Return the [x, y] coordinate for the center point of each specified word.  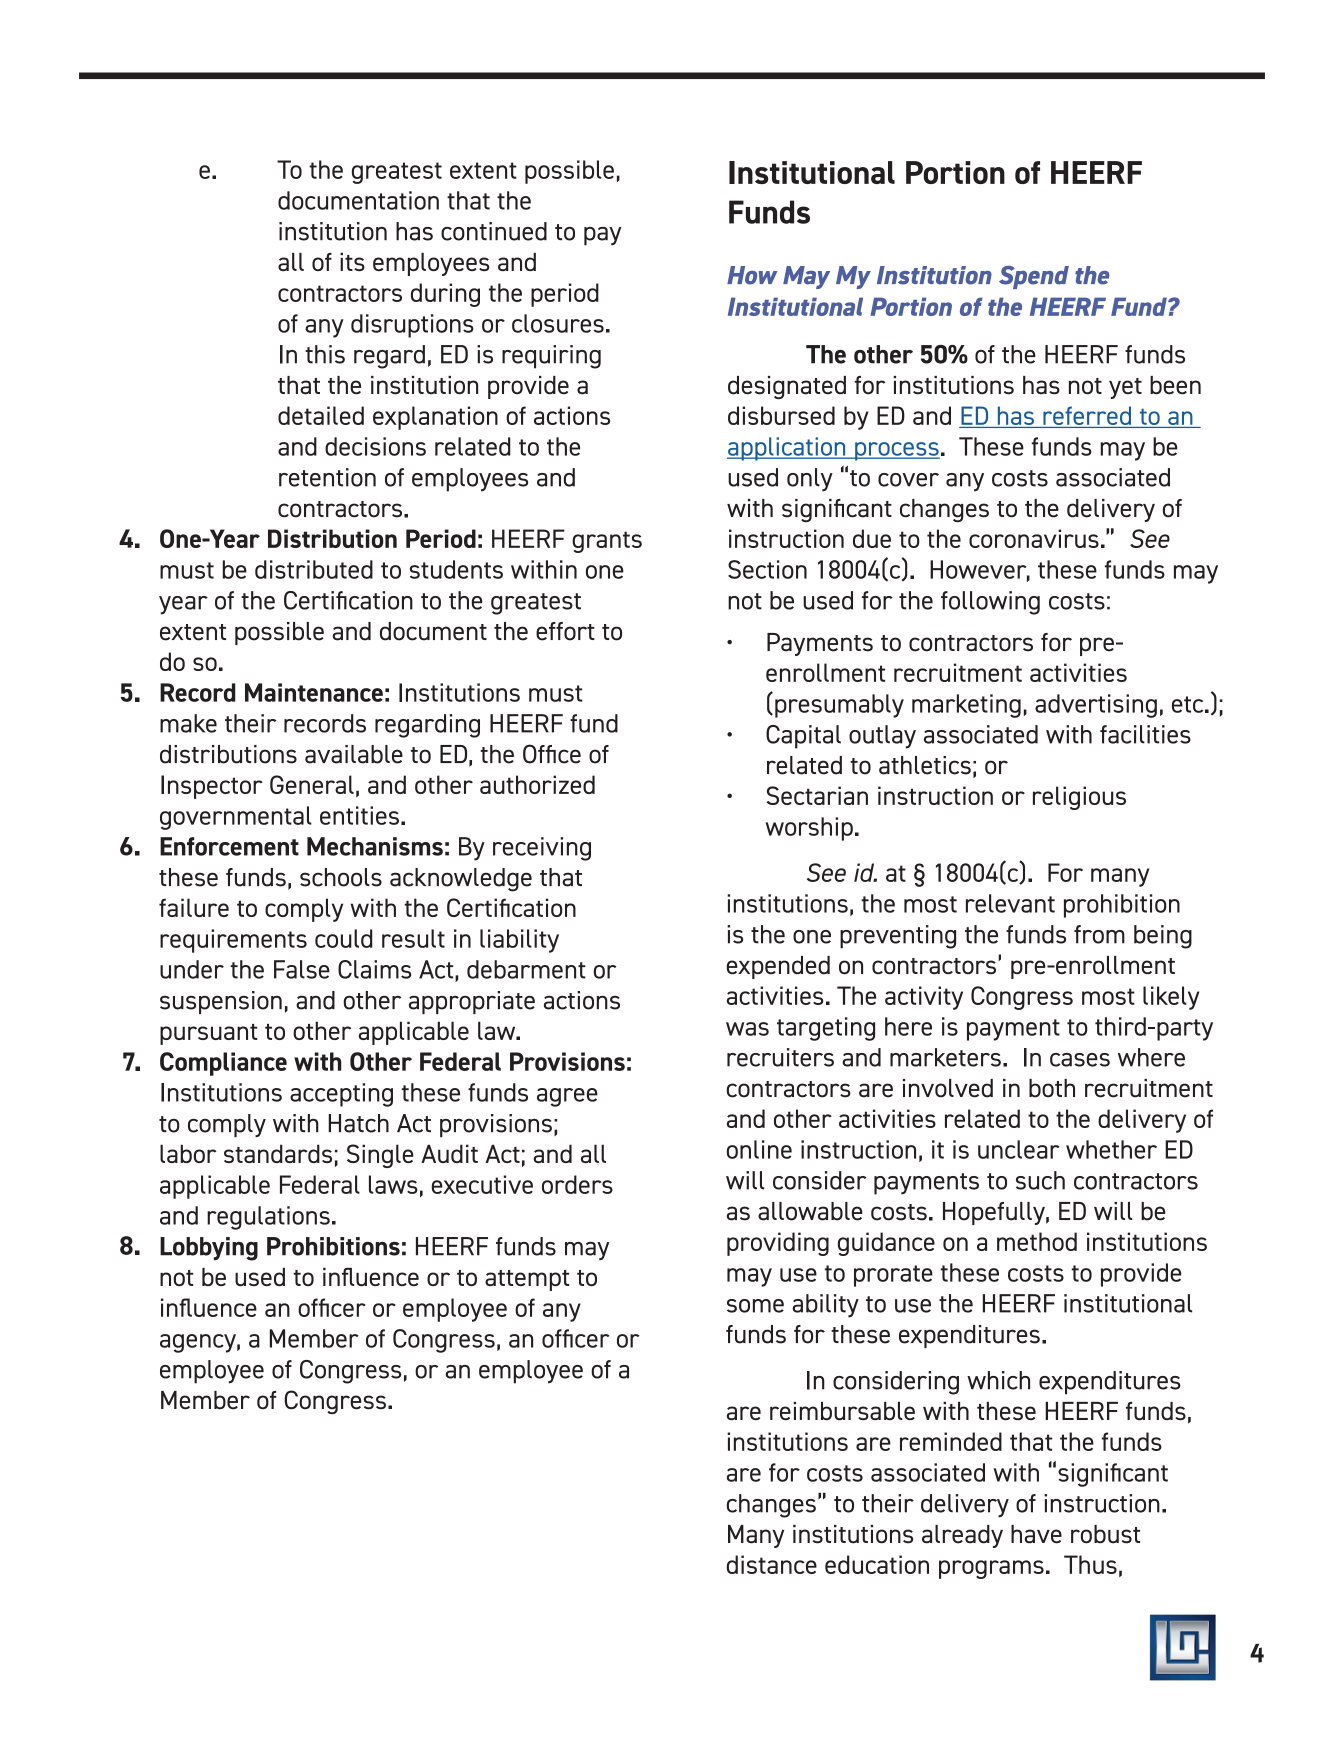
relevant [1010, 903]
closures [558, 323]
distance [772, 1564]
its [352, 262]
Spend [1034, 277]
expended [778, 967]
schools [341, 877]
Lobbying [209, 1249]
